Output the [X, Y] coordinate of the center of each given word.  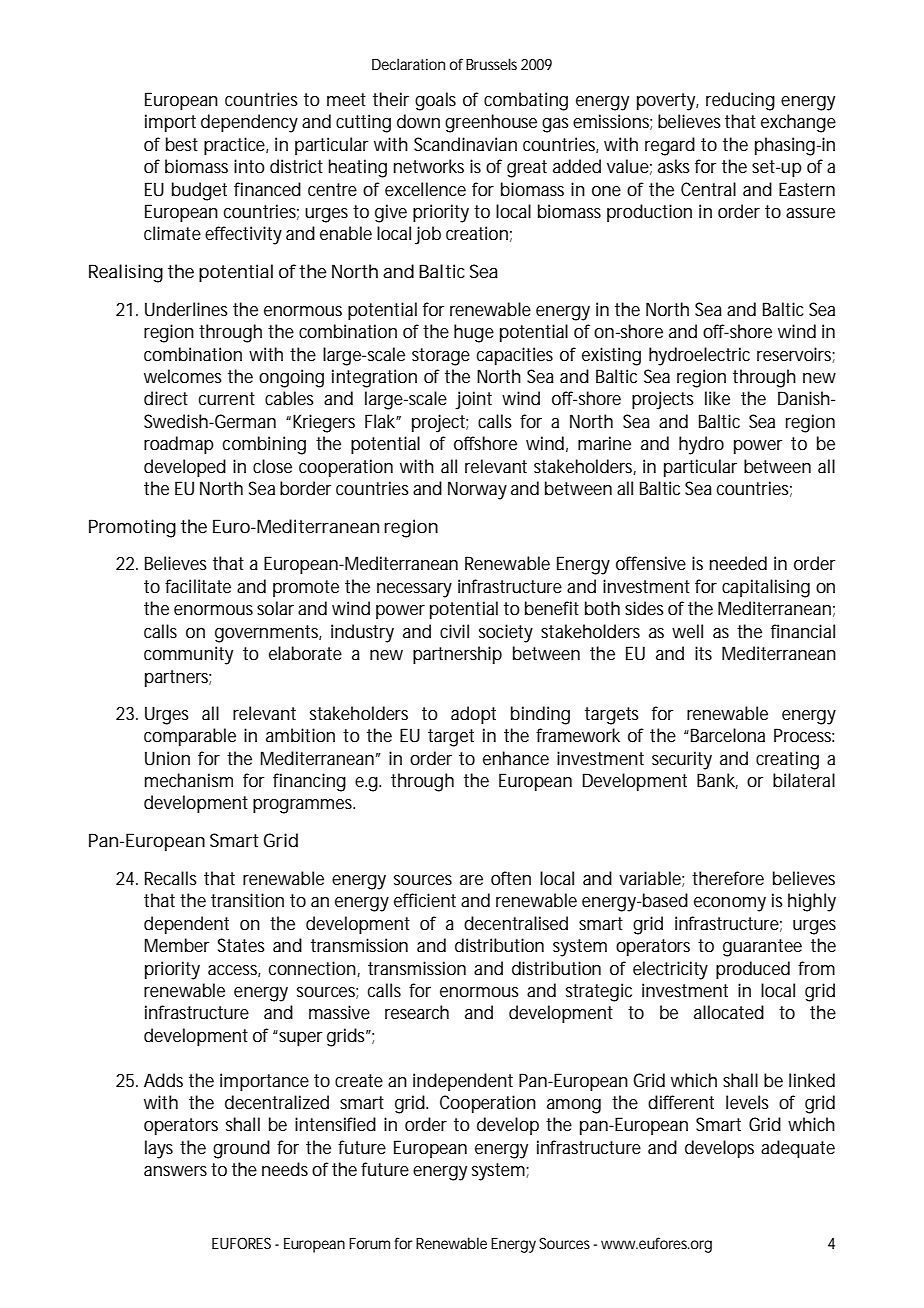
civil [454, 631]
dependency [249, 123]
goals [435, 101]
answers [175, 1171]
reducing [740, 101]
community [188, 655]
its [703, 653]
